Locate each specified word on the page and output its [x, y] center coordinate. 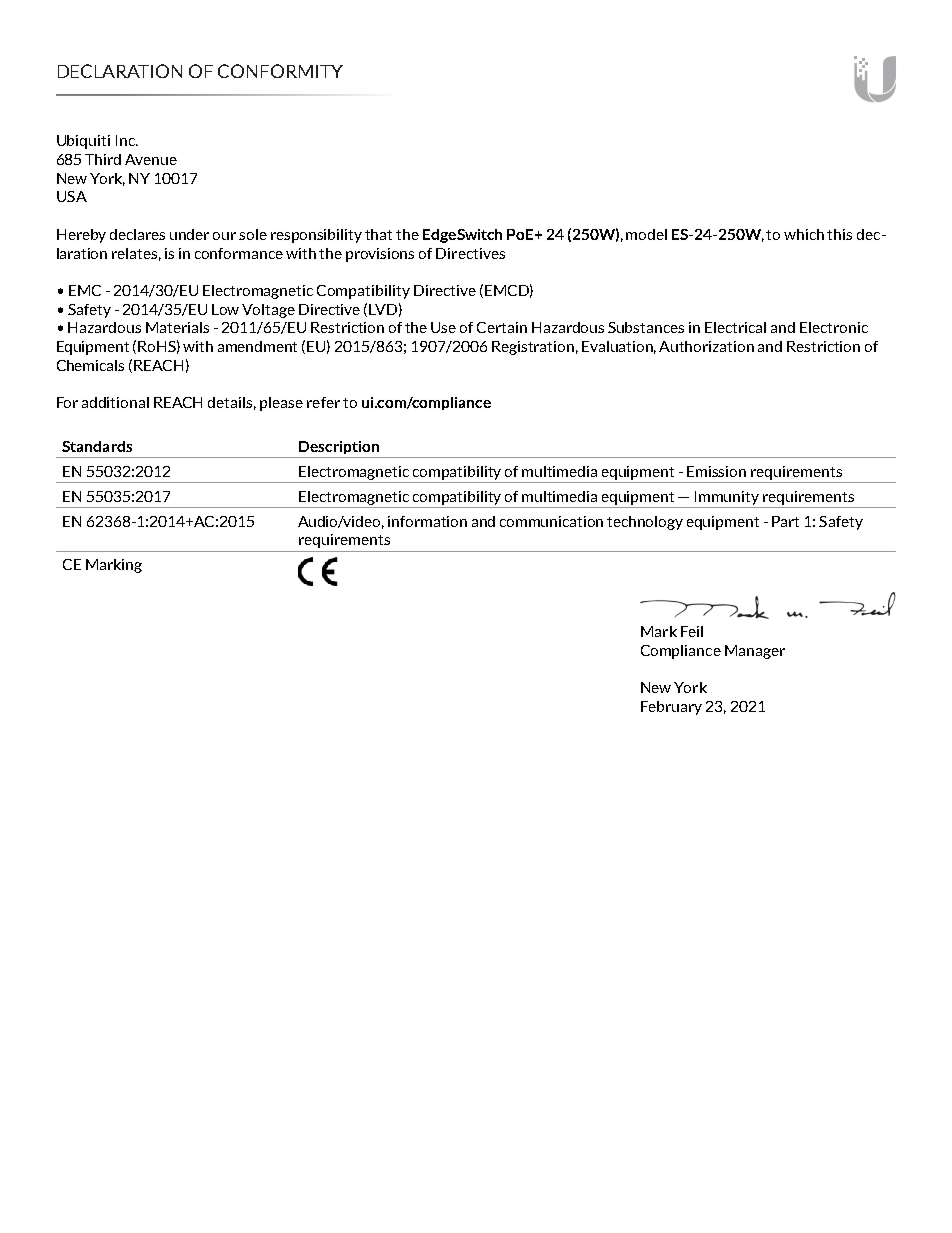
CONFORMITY [280, 71]
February [671, 708]
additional [115, 402]
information [427, 521]
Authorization [706, 346]
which [804, 234]
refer [323, 402]
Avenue [151, 159]
